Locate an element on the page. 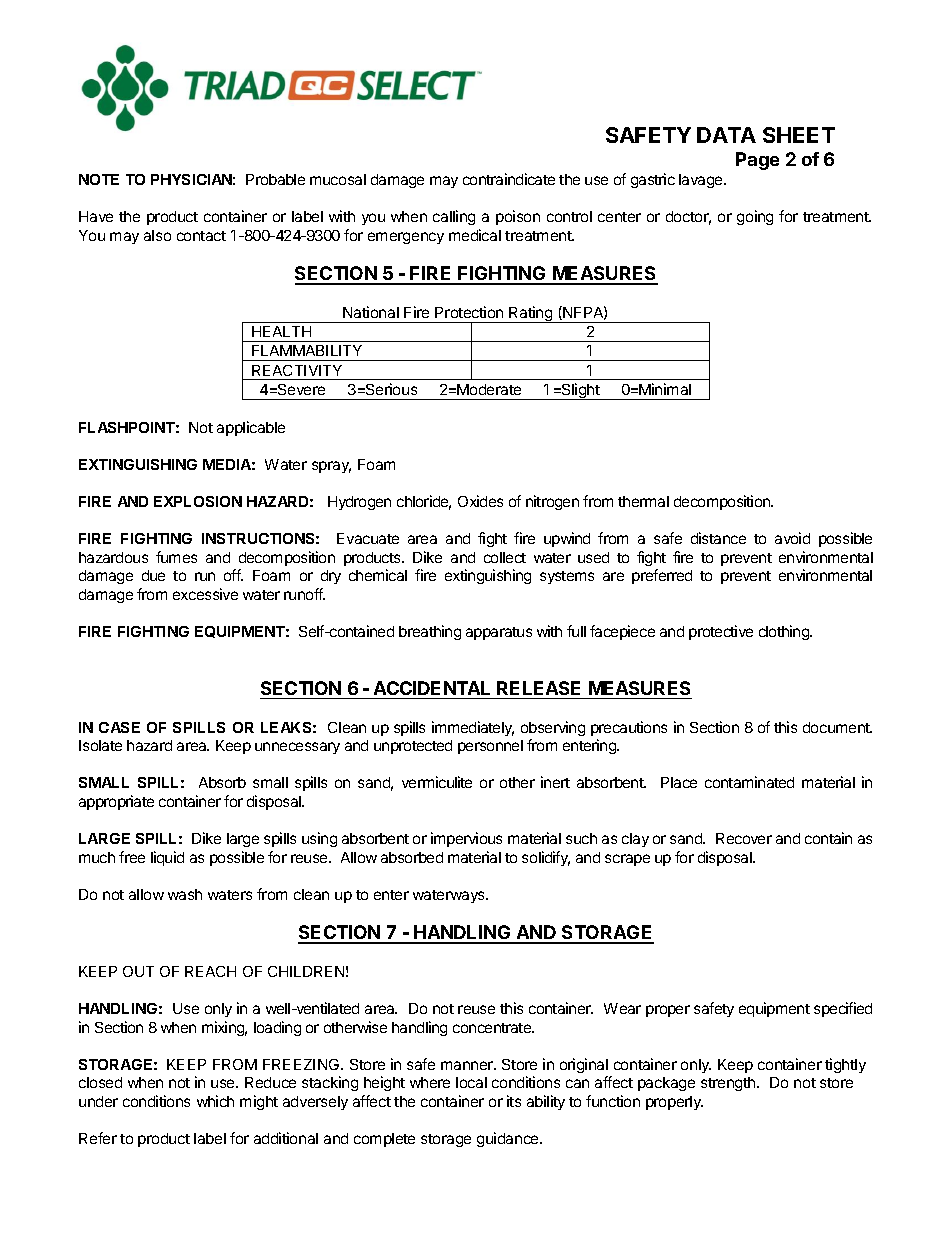 This image has width=952, height=1233. contraindicate is located at coordinates (509, 179).
